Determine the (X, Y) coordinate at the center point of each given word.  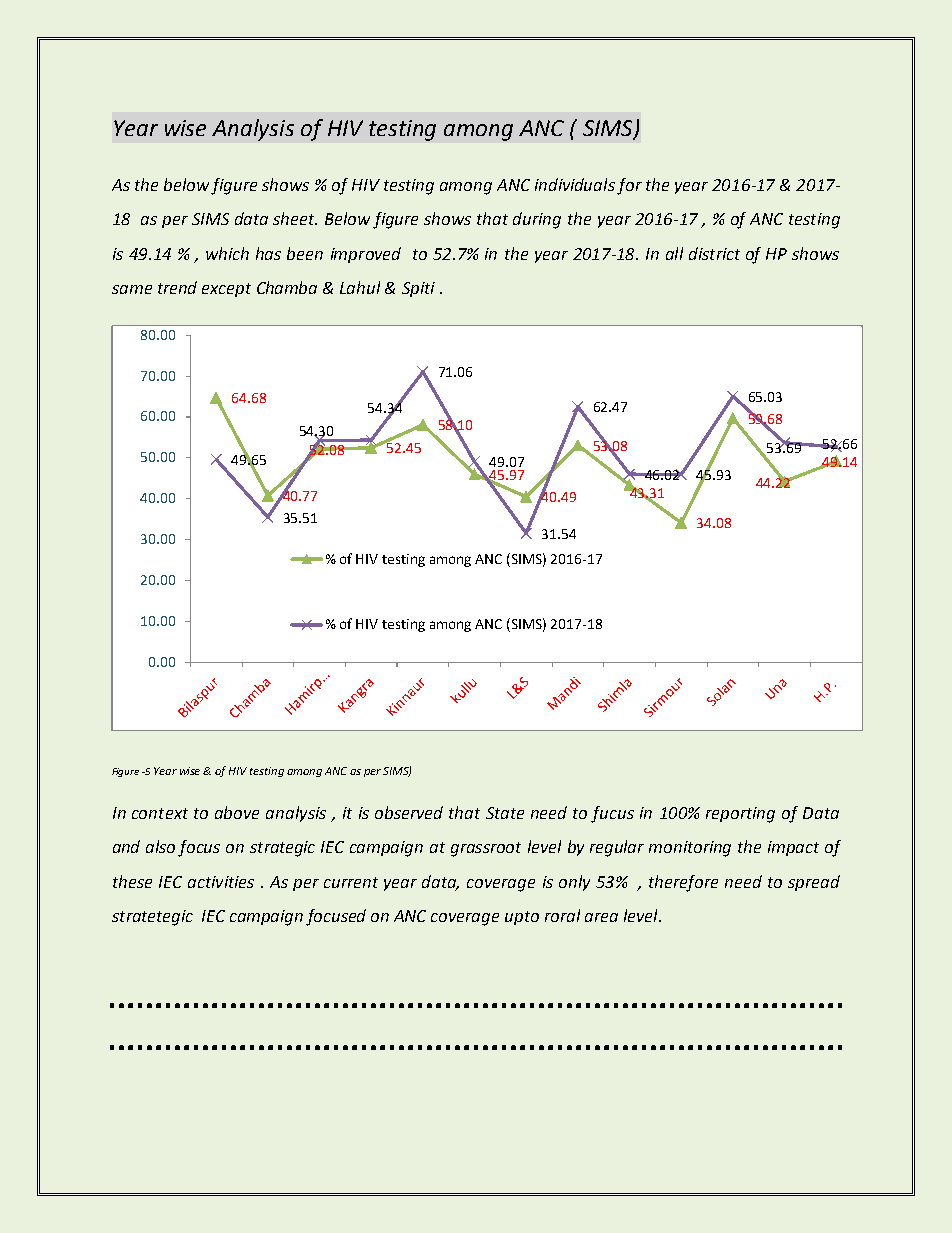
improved (366, 255)
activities (221, 882)
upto (522, 918)
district (714, 253)
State (505, 813)
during (537, 220)
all (674, 253)
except (226, 290)
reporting (740, 815)
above (237, 812)
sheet (295, 218)
